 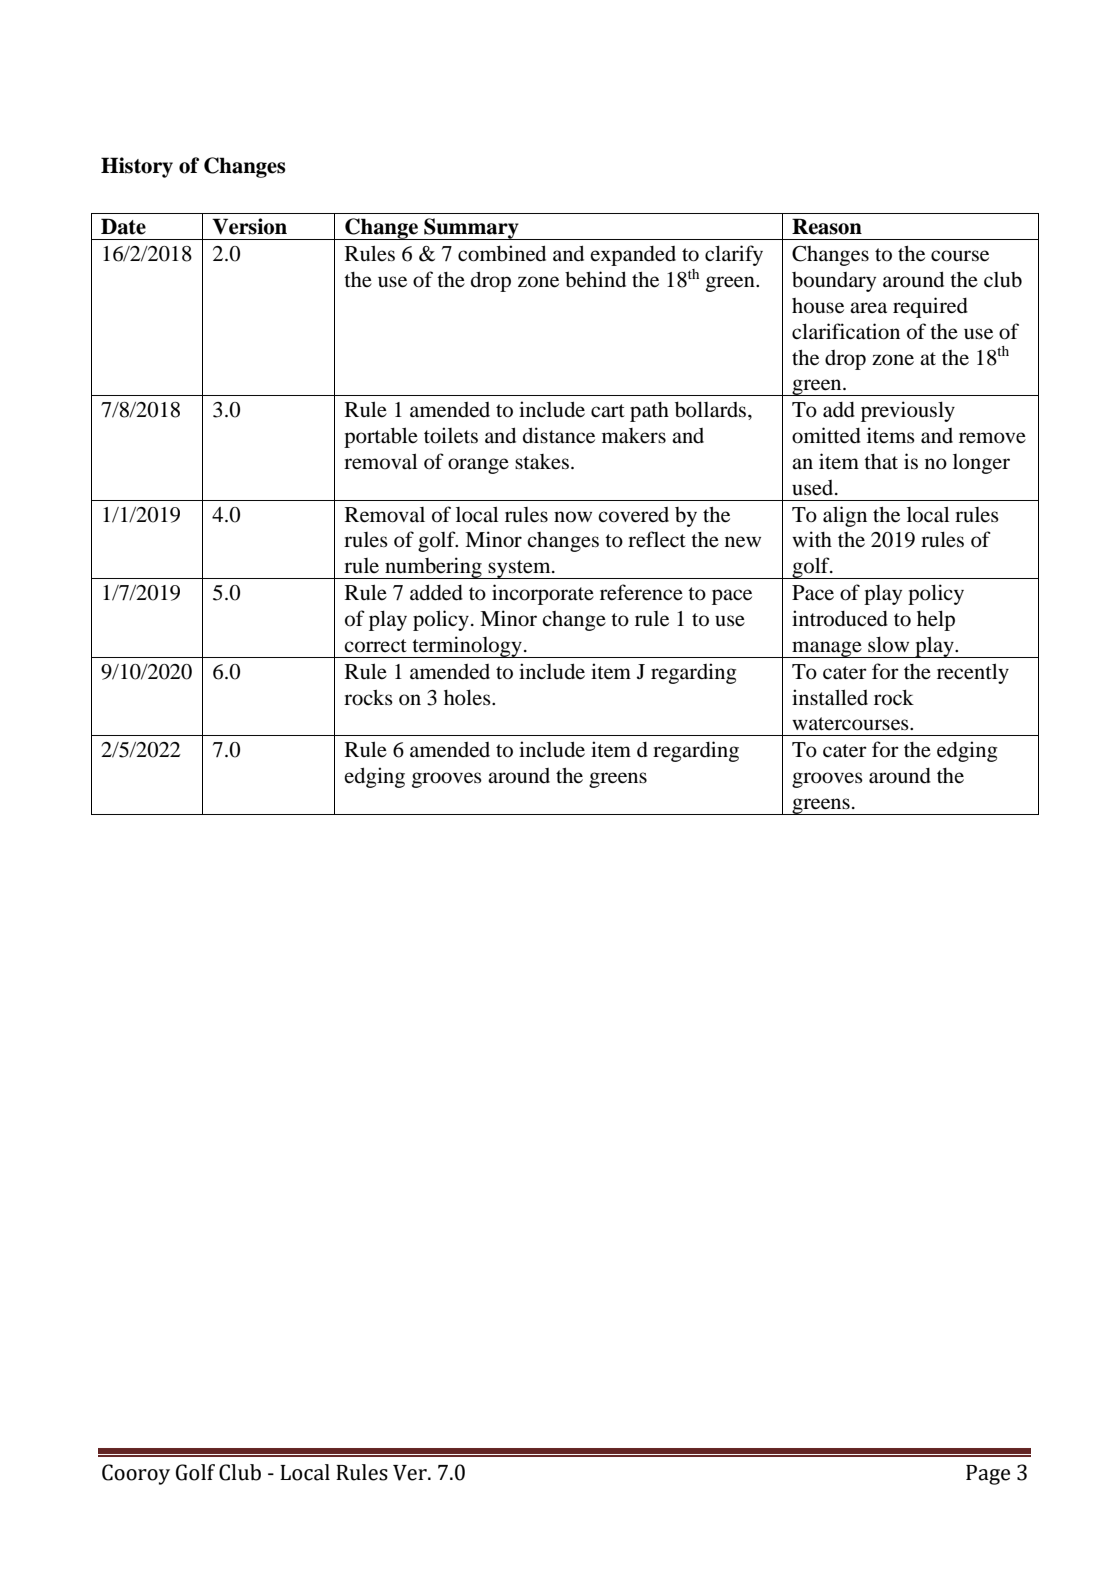 I want to click on Reason, so click(x=827, y=226).
